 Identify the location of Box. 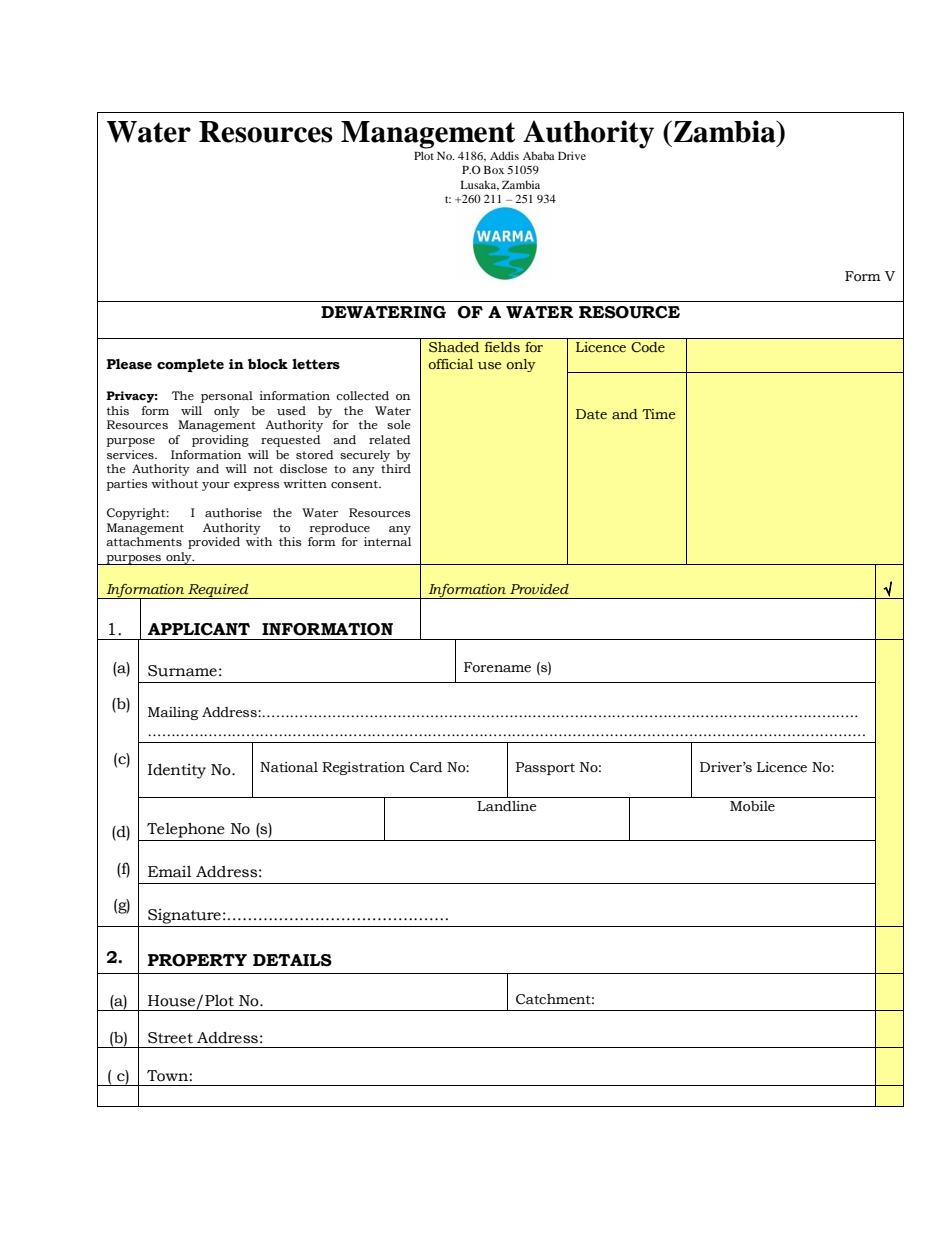
(494, 170).
